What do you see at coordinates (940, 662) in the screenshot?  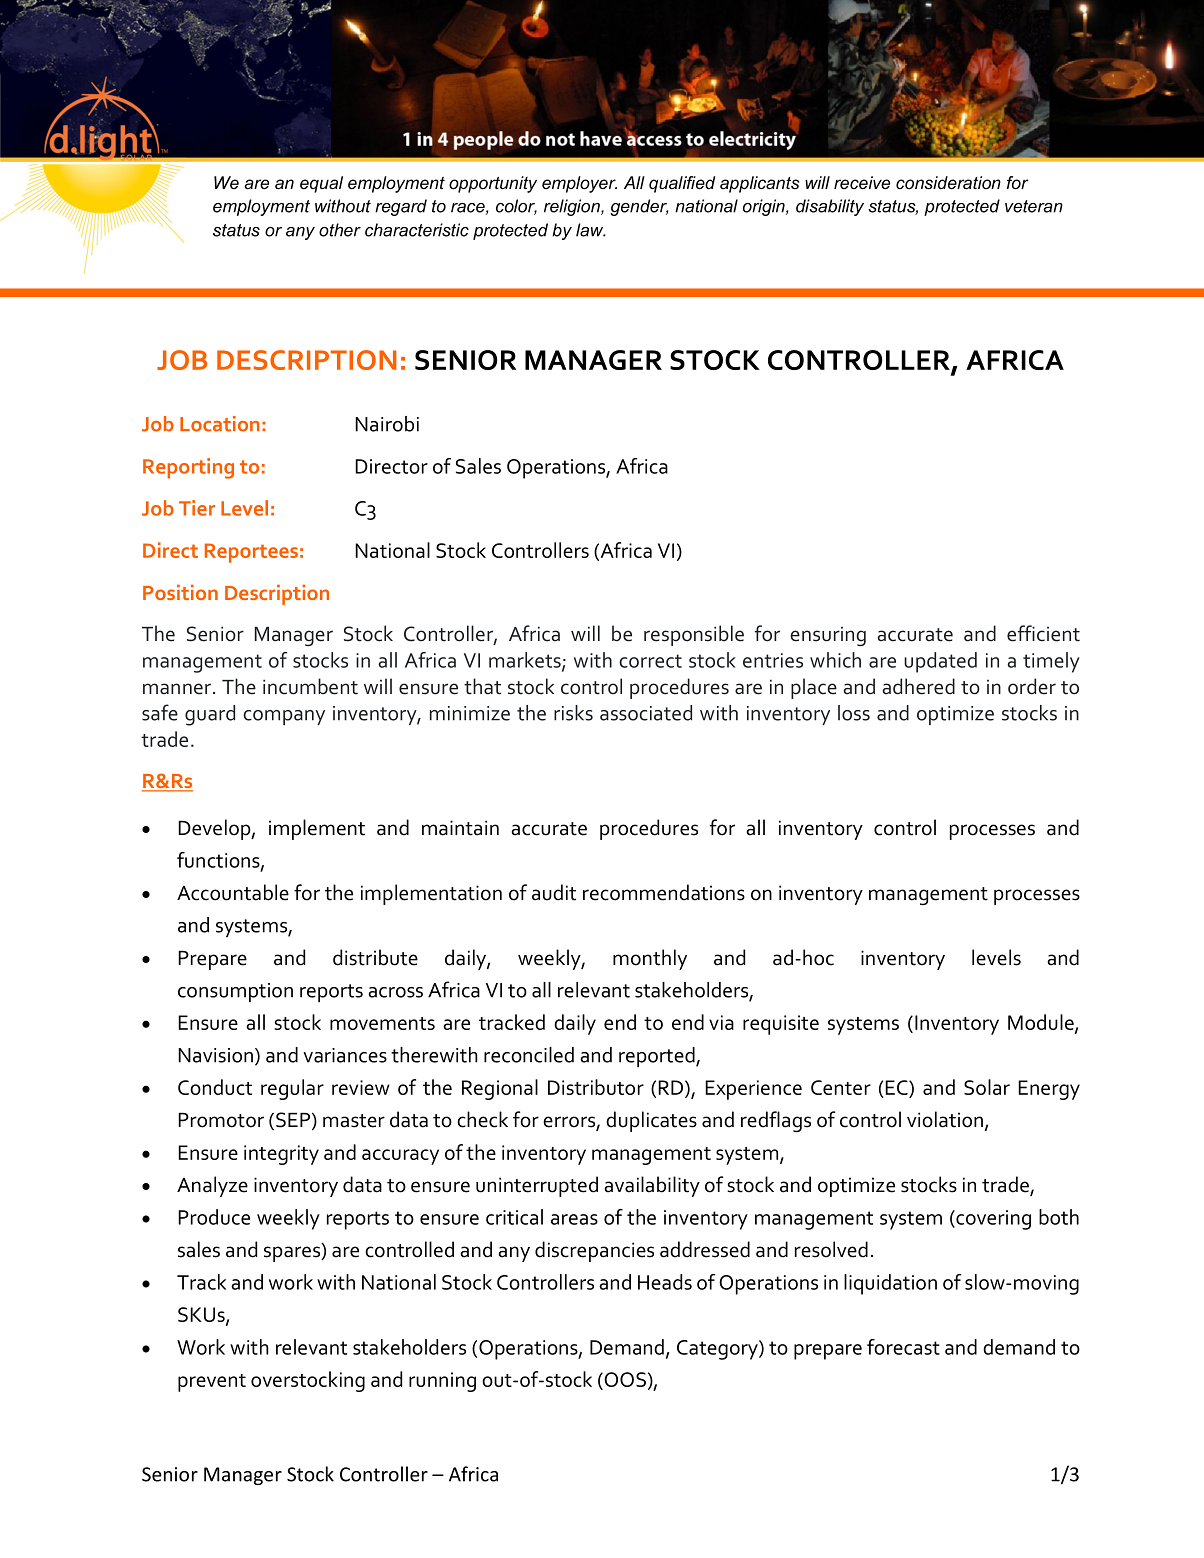 I see `updated` at bounding box center [940, 662].
